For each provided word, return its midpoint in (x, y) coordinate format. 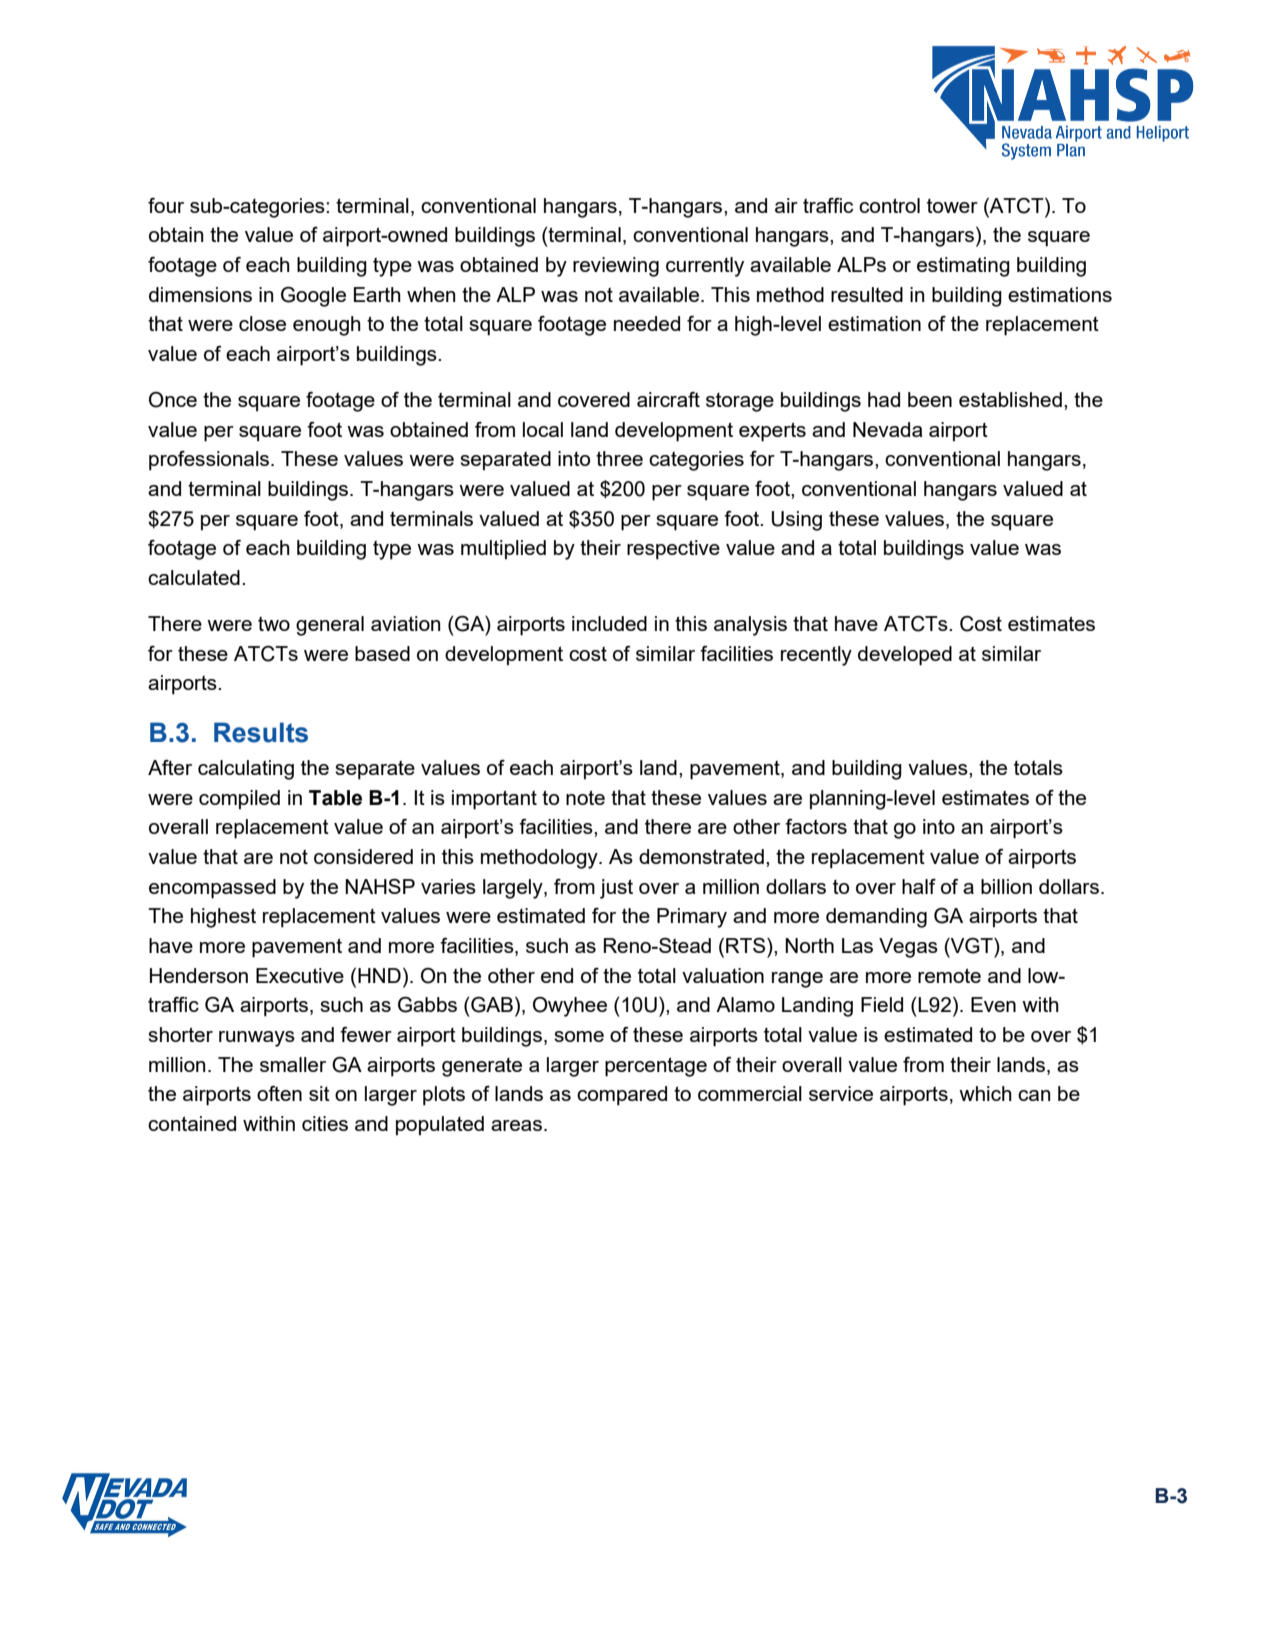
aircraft (668, 399)
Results (261, 732)
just (616, 889)
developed (905, 656)
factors (816, 826)
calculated (194, 577)
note (585, 797)
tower (952, 206)
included (609, 623)
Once (173, 400)
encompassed (212, 889)
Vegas (908, 948)
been (930, 399)
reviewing (616, 267)
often (279, 1093)
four (166, 205)
